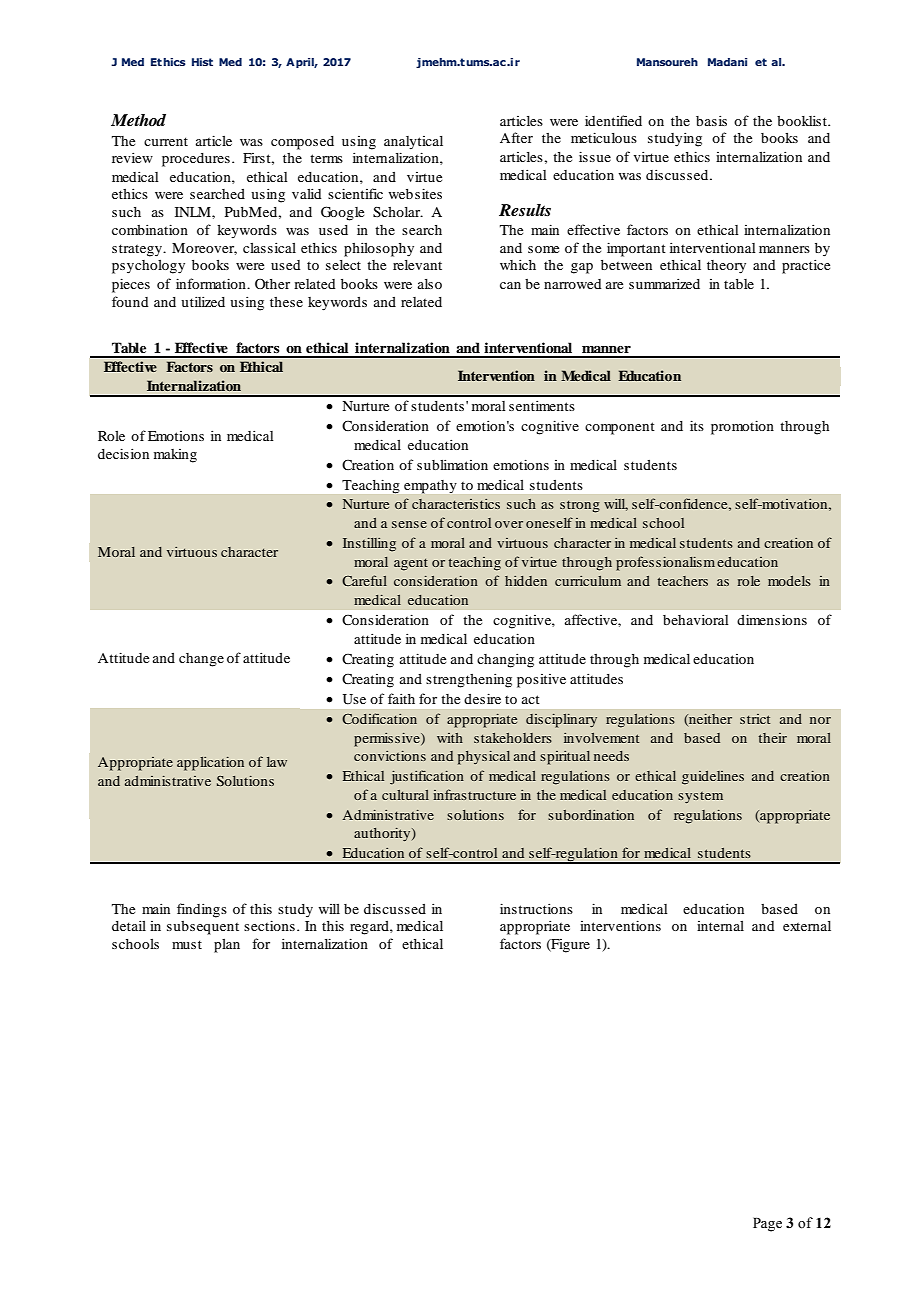  What do you see at coordinates (711, 120) in the screenshot?
I see `basis` at bounding box center [711, 120].
